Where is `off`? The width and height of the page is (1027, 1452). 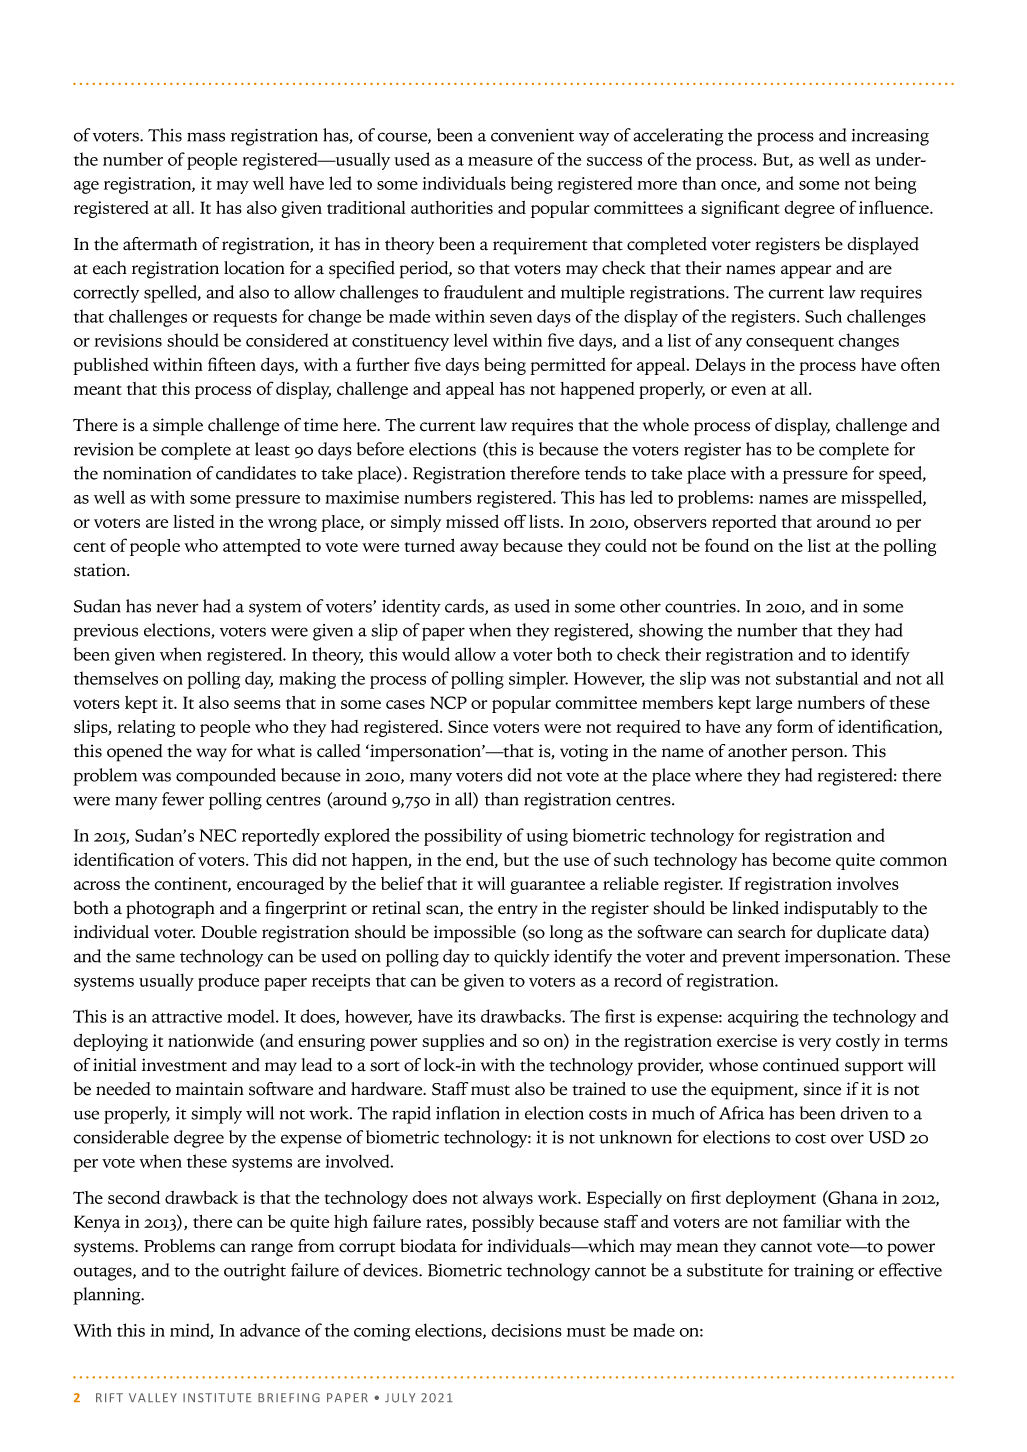 off is located at coordinates (515, 521).
